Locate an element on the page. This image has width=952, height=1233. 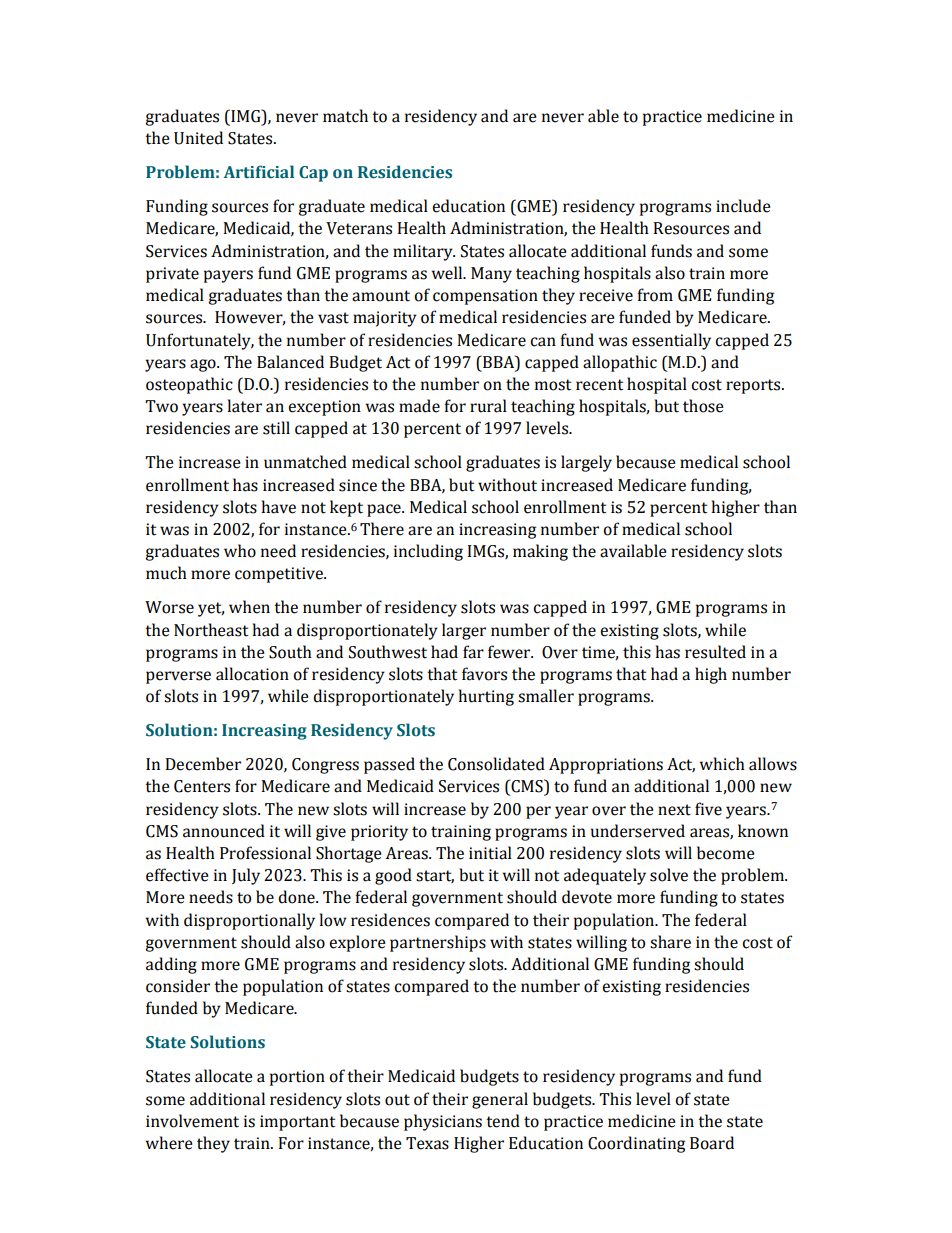
Consolidated is located at coordinates (496, 764).
